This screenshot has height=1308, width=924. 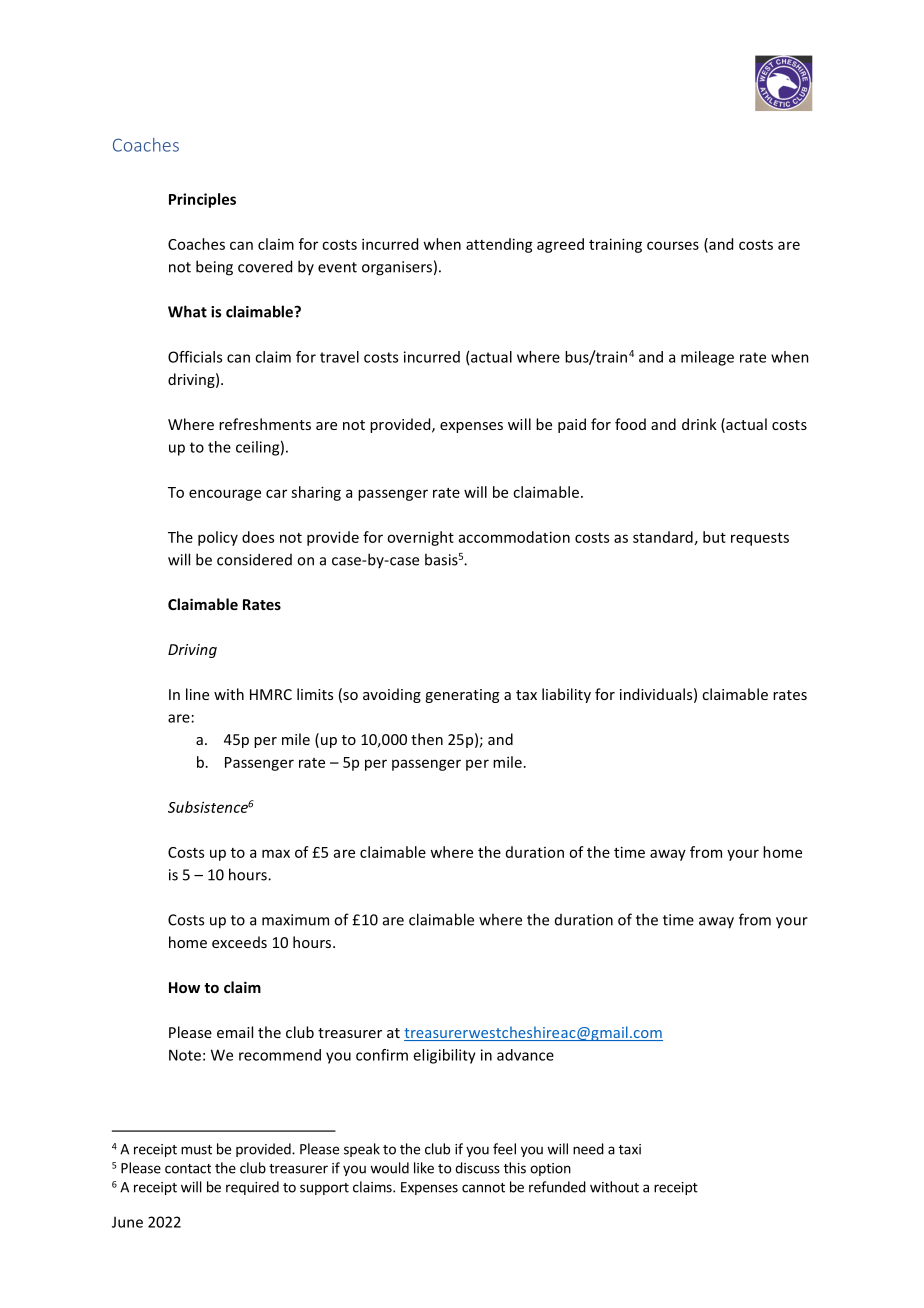 What do you see at coordinates (202, 200) in the screenshot?
I see `Principles` at bounding box center [202, 200].
